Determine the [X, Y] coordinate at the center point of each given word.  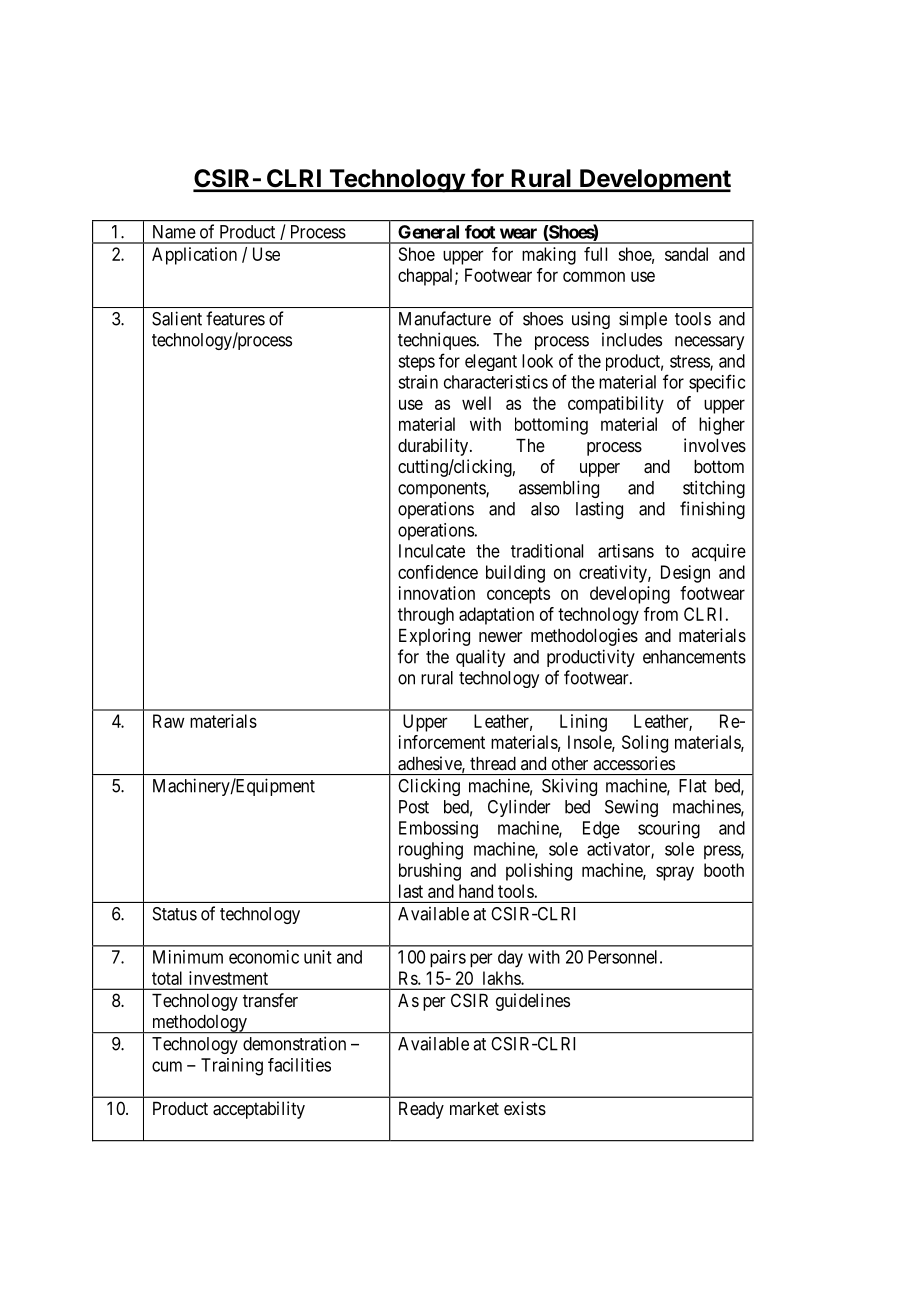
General [428, 232]
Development [654, 180]
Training [232, 1067]
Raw [169, 721]
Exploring [434, 637]
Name [174, 232]
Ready [421, 1110]
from [661, 614]
